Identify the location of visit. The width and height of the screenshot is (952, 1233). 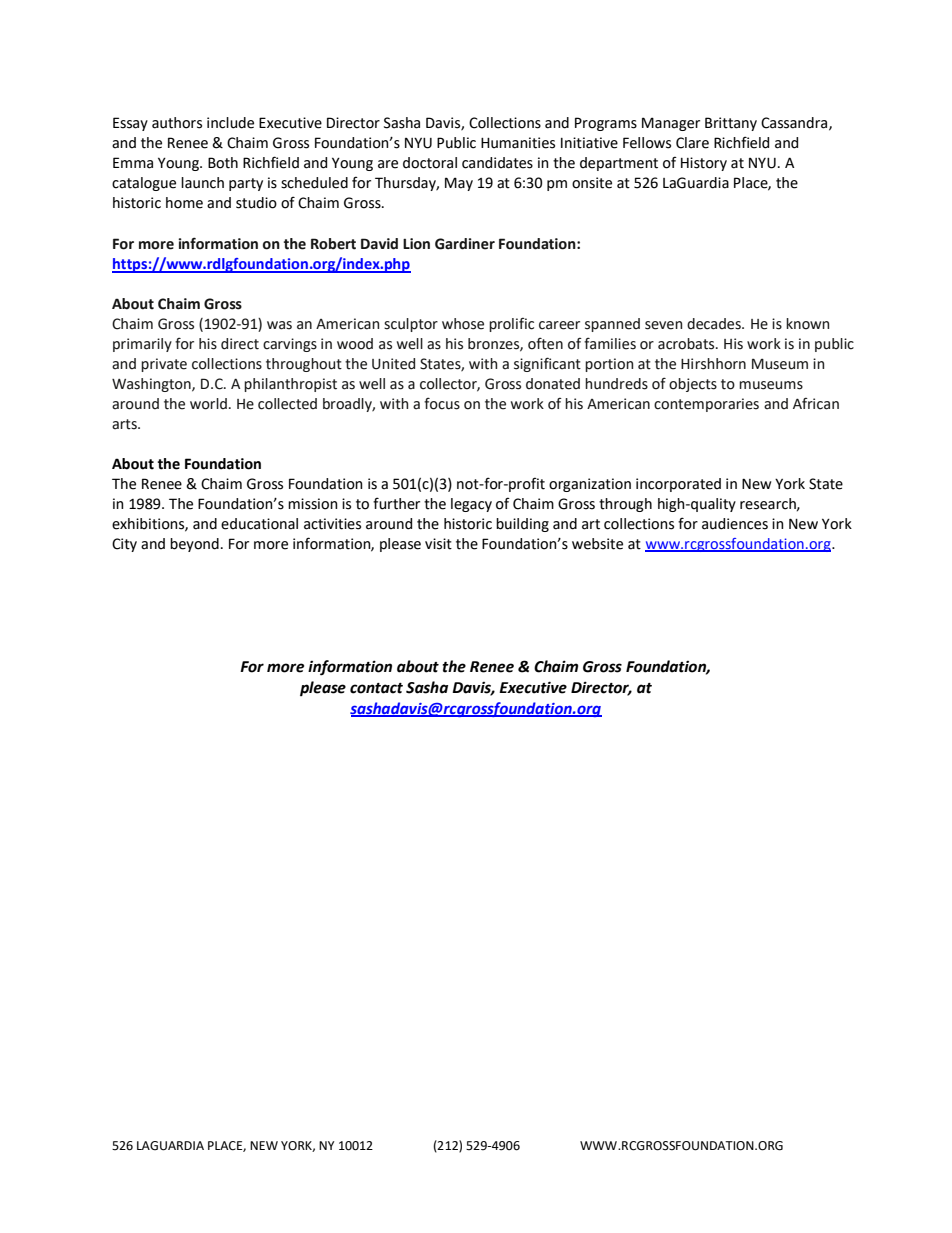
(438, 544).
